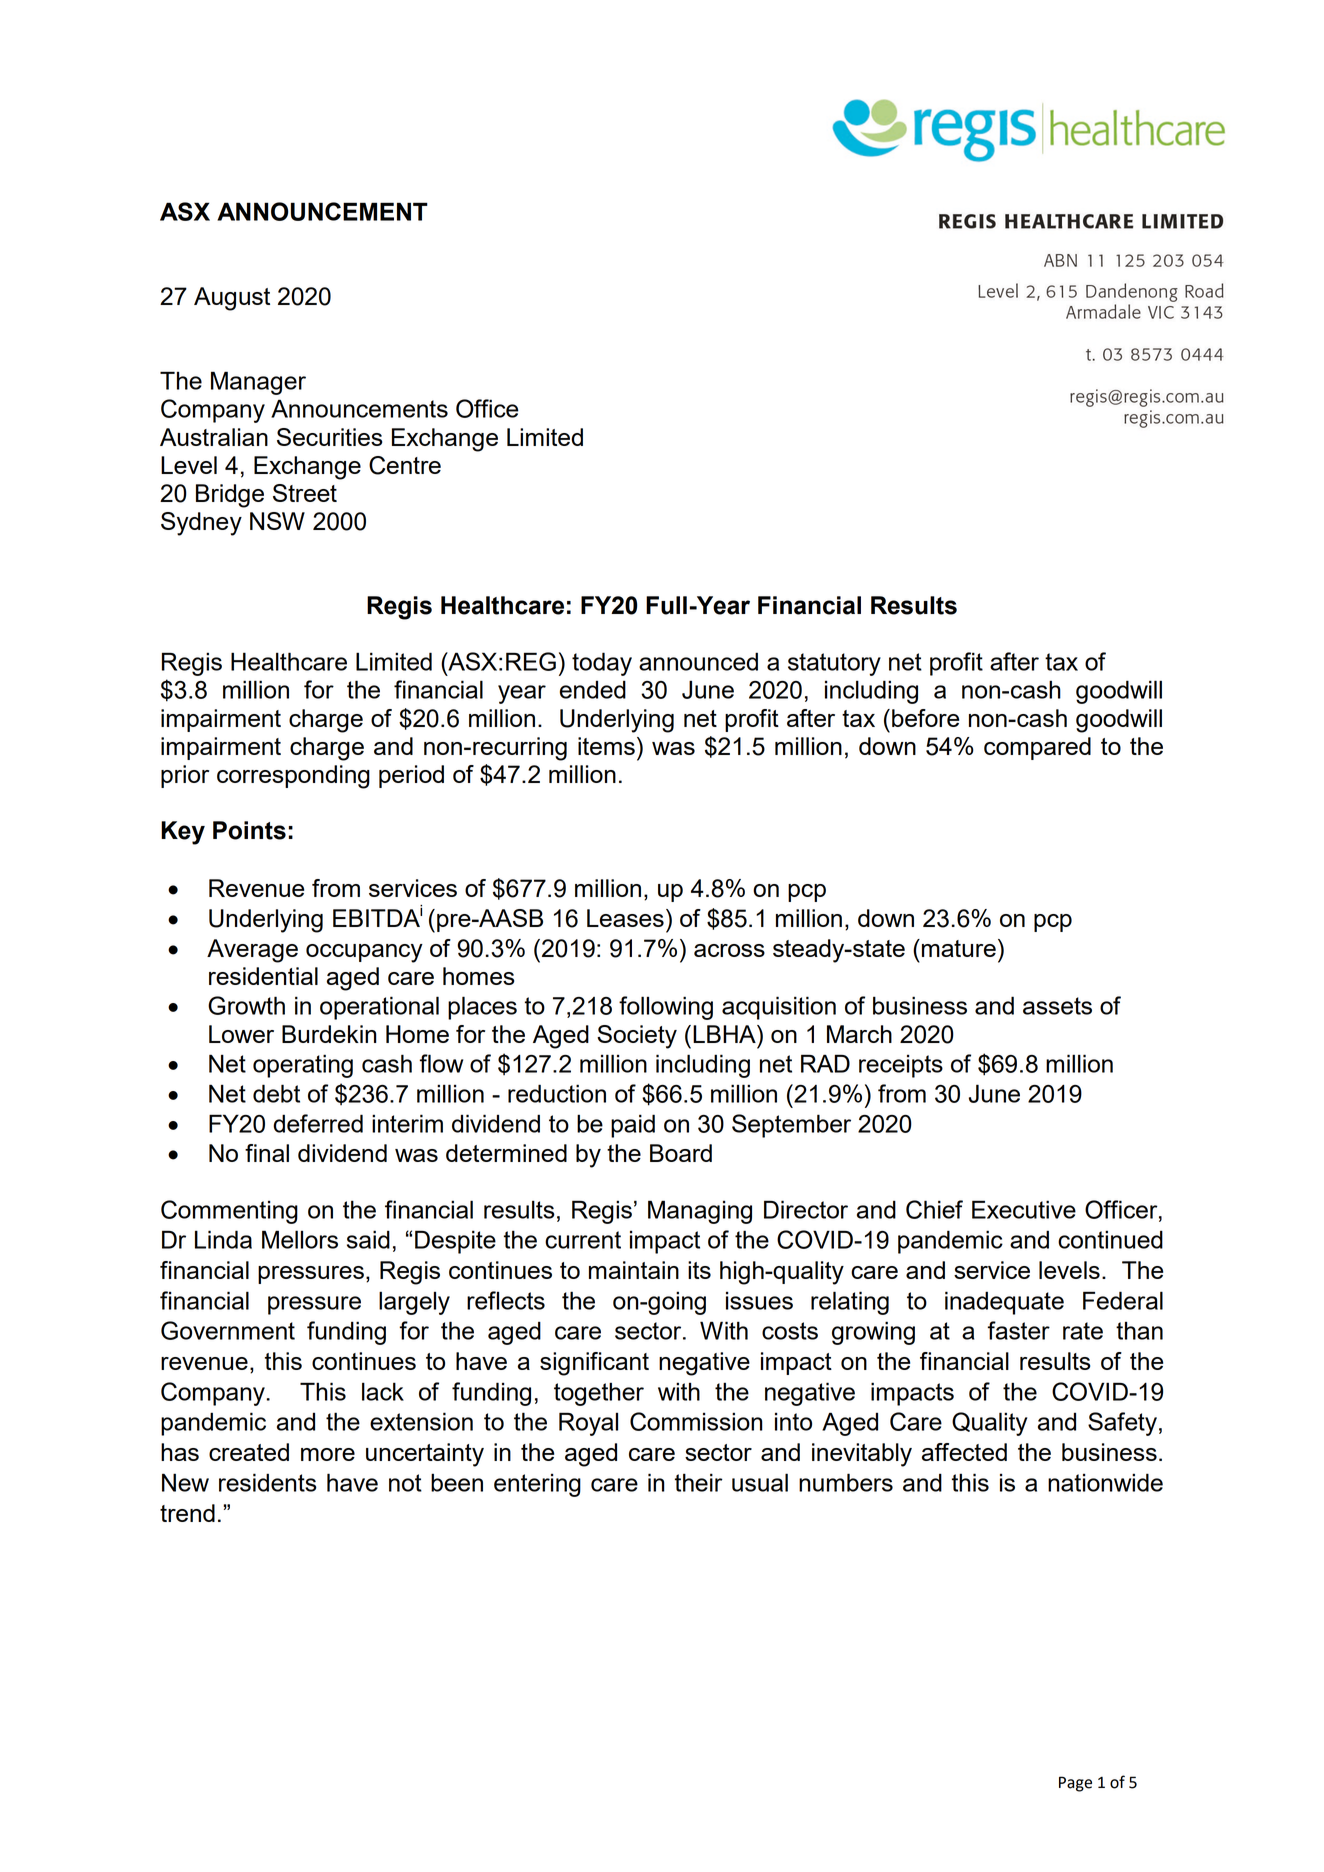 This screenshot has height=1872, width=1324. Describe the element at coordinates (699, 1482) in the screenshot. I see `their` at that location.
